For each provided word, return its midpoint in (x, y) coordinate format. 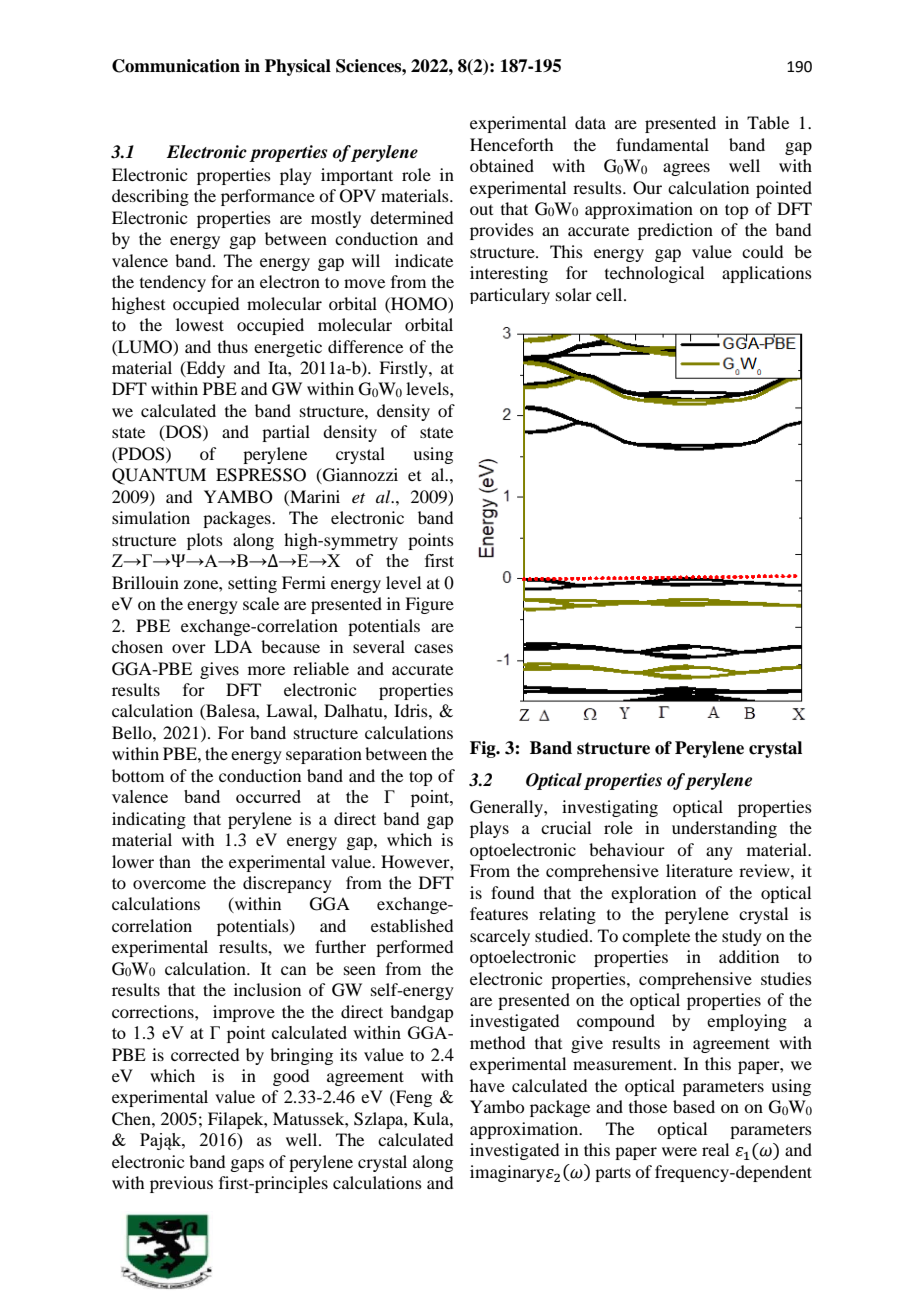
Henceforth (511, 144)
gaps (247, 1165)
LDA (233, 646)
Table (768, 122)
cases (433, 648)
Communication (176, 66)
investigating (610, 808)
